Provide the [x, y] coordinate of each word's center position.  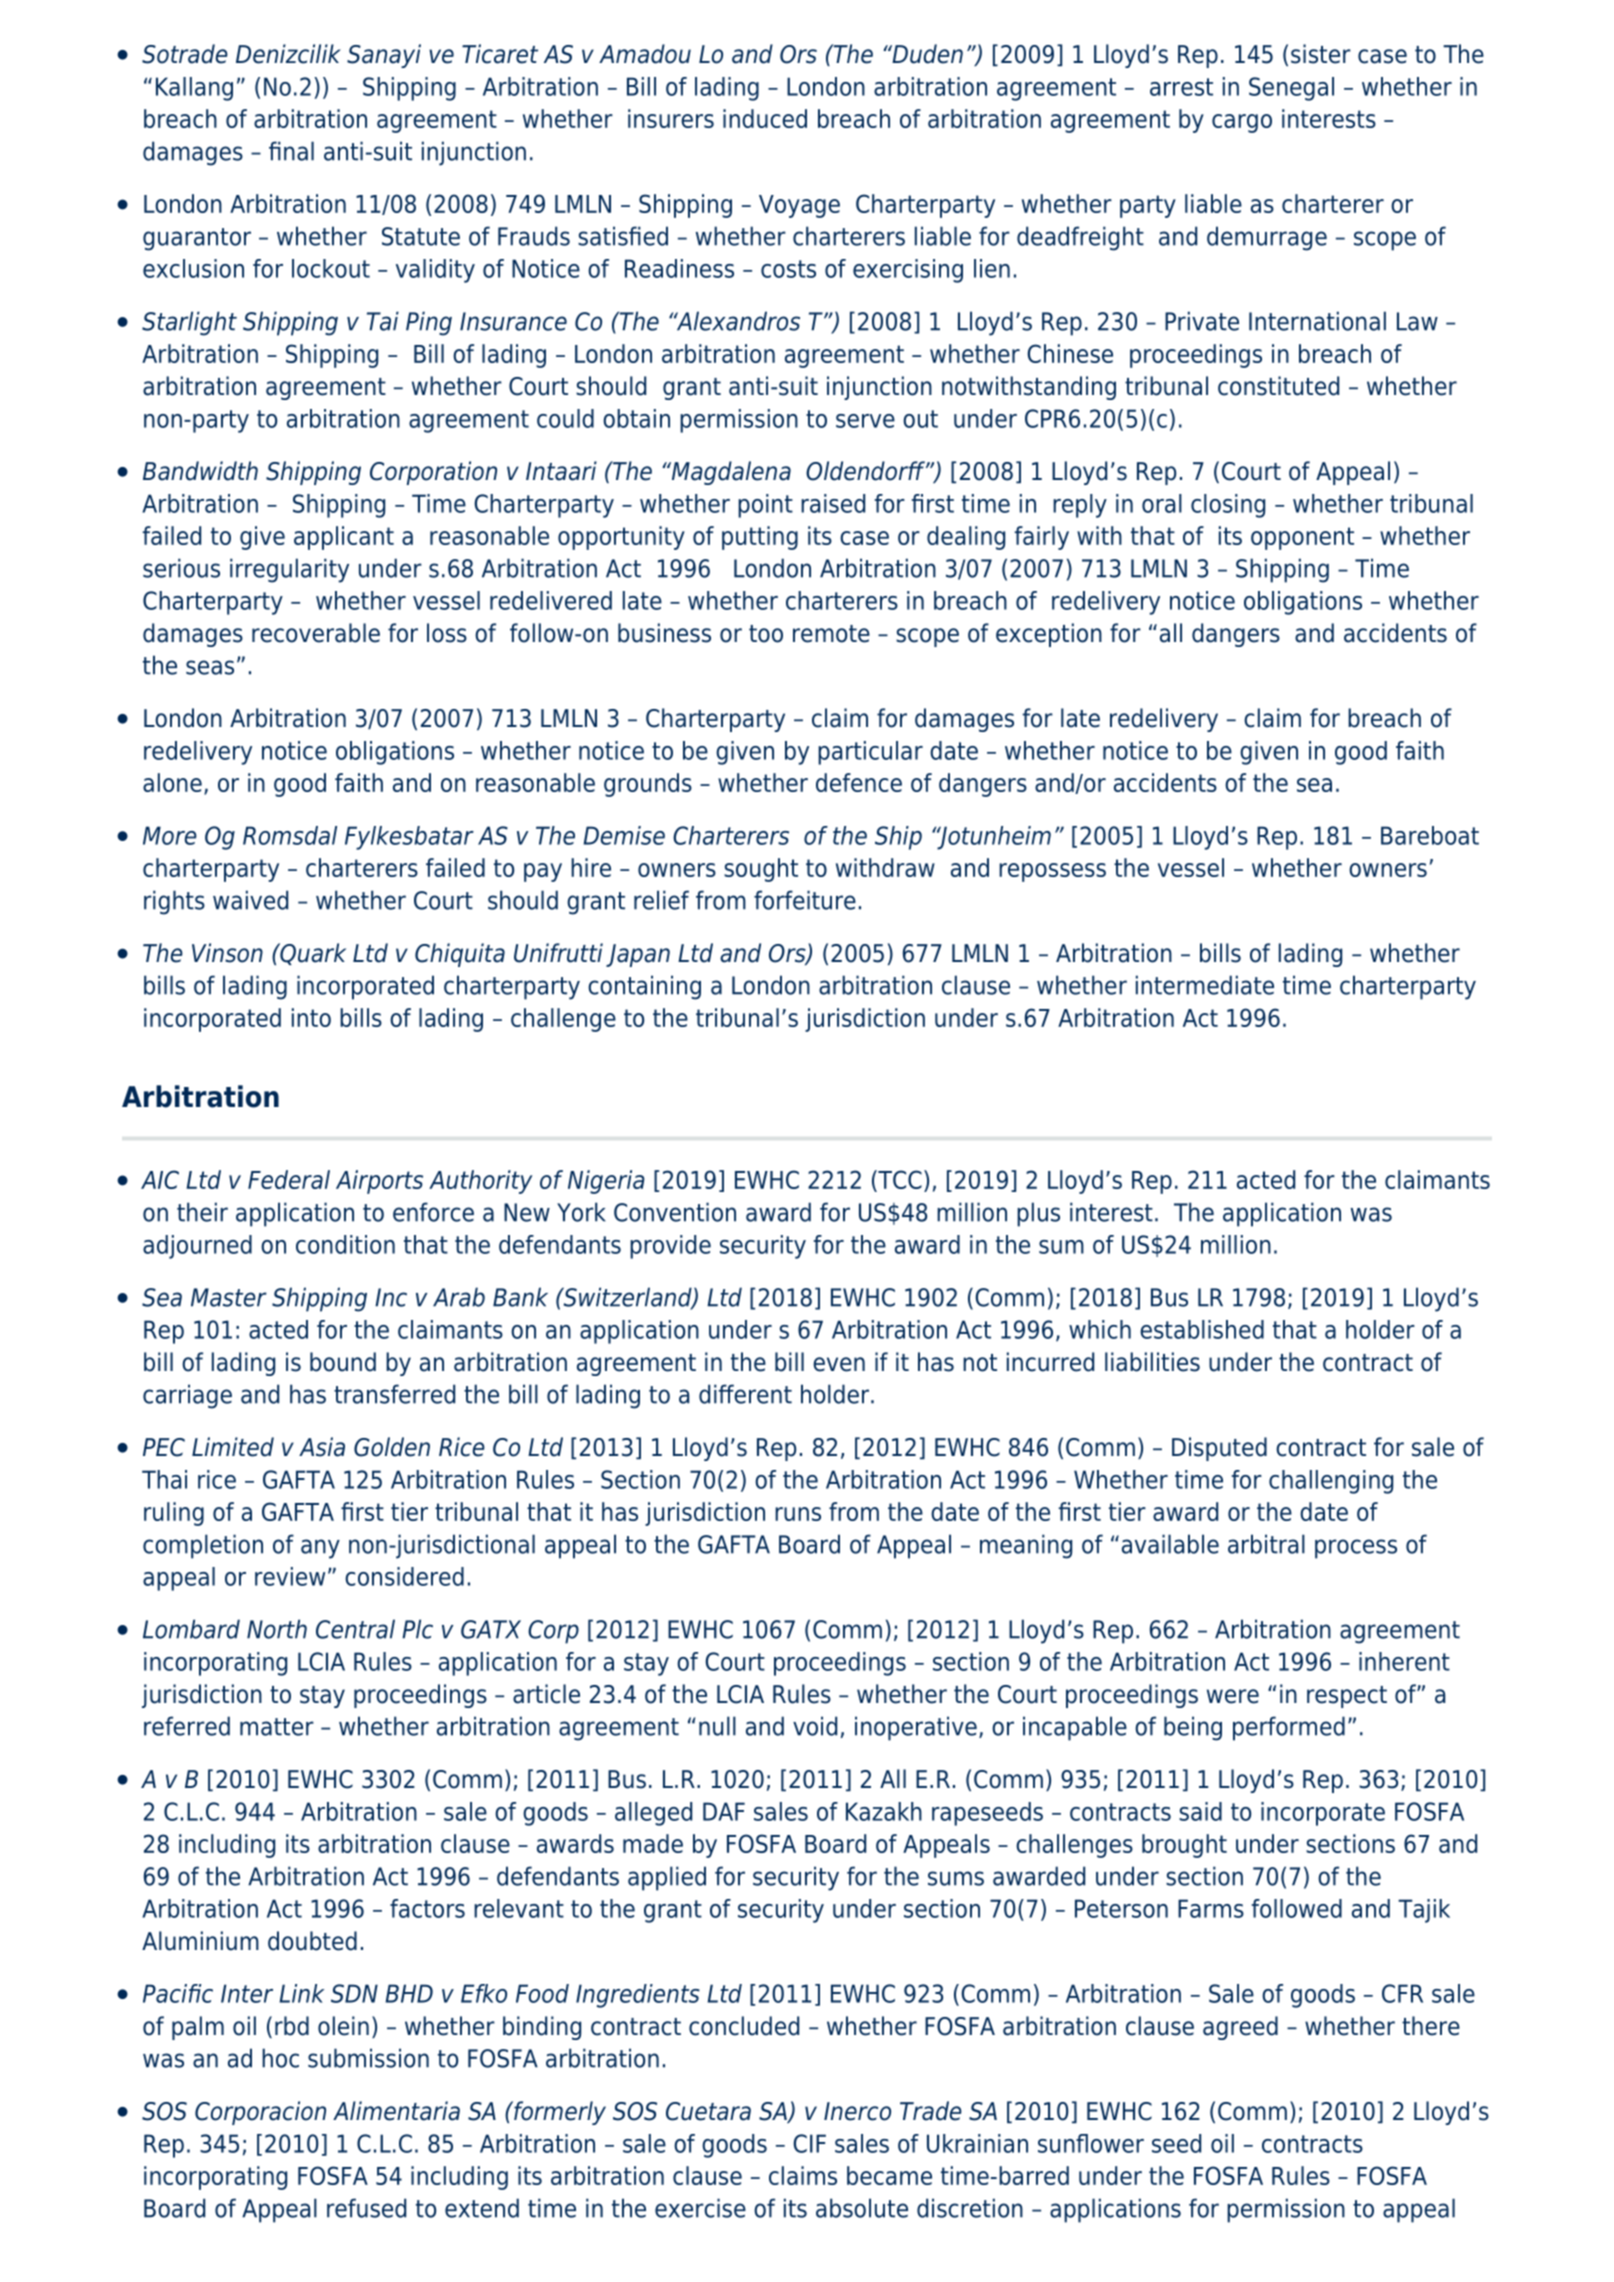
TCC [899, 1181]
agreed [1240, 2028]
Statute [421, 236]
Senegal [1291, 89]
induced [765, 118]
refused [366, 2208]
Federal [289, 1179]
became [889, 2175]
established [1202, 1329]
